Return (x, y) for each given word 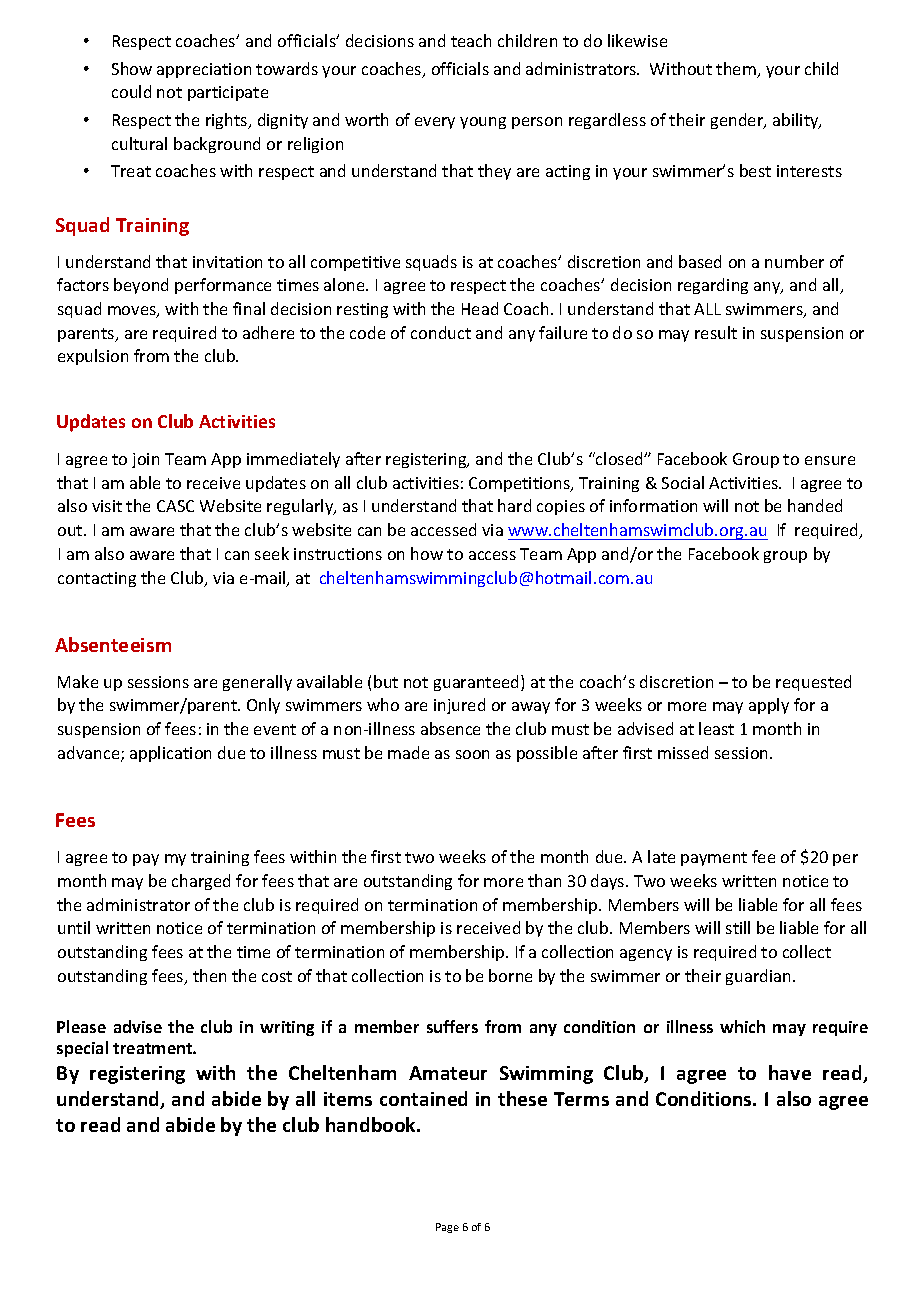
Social (683, 482)
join (145, 460)
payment (714, 859)
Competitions (520, 484)
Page (447, 1228)
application (170, 754)
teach (471, 40)
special (82, 1049)
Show (132, 68)
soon (472, 754)
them (737, 70)
